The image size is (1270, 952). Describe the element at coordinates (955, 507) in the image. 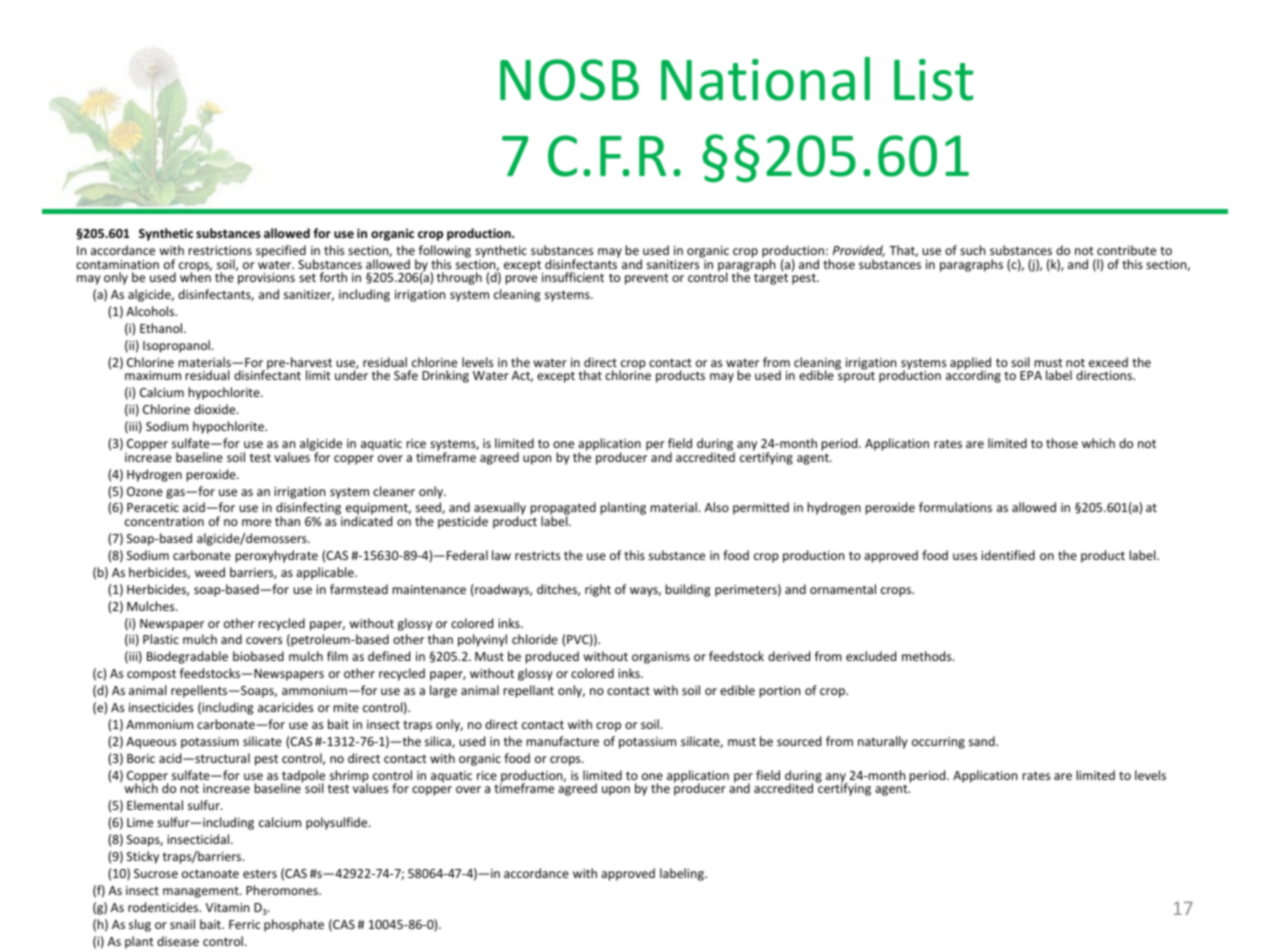

I see `formulations` at that location.
